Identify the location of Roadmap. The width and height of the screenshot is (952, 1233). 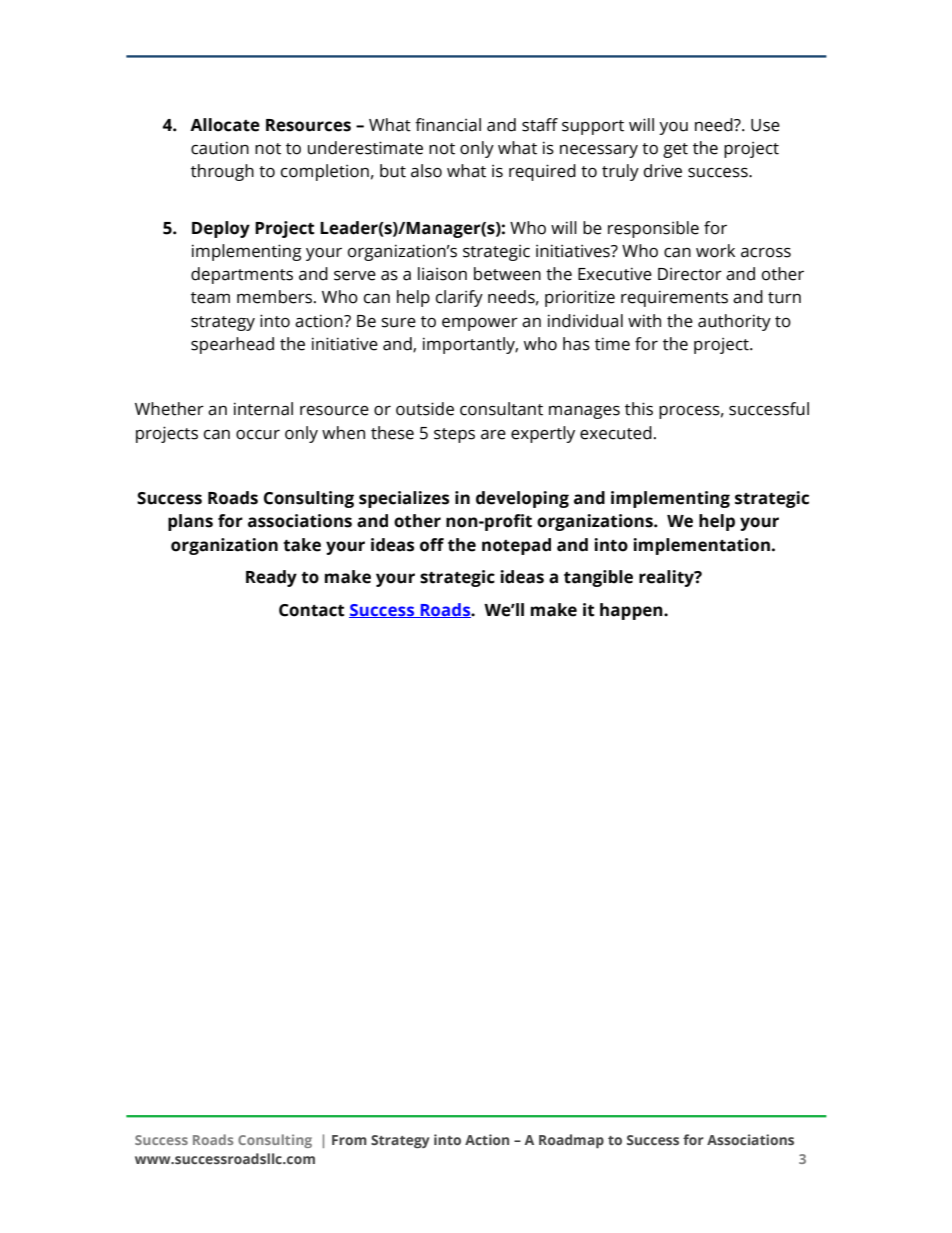
(571, 1141).
